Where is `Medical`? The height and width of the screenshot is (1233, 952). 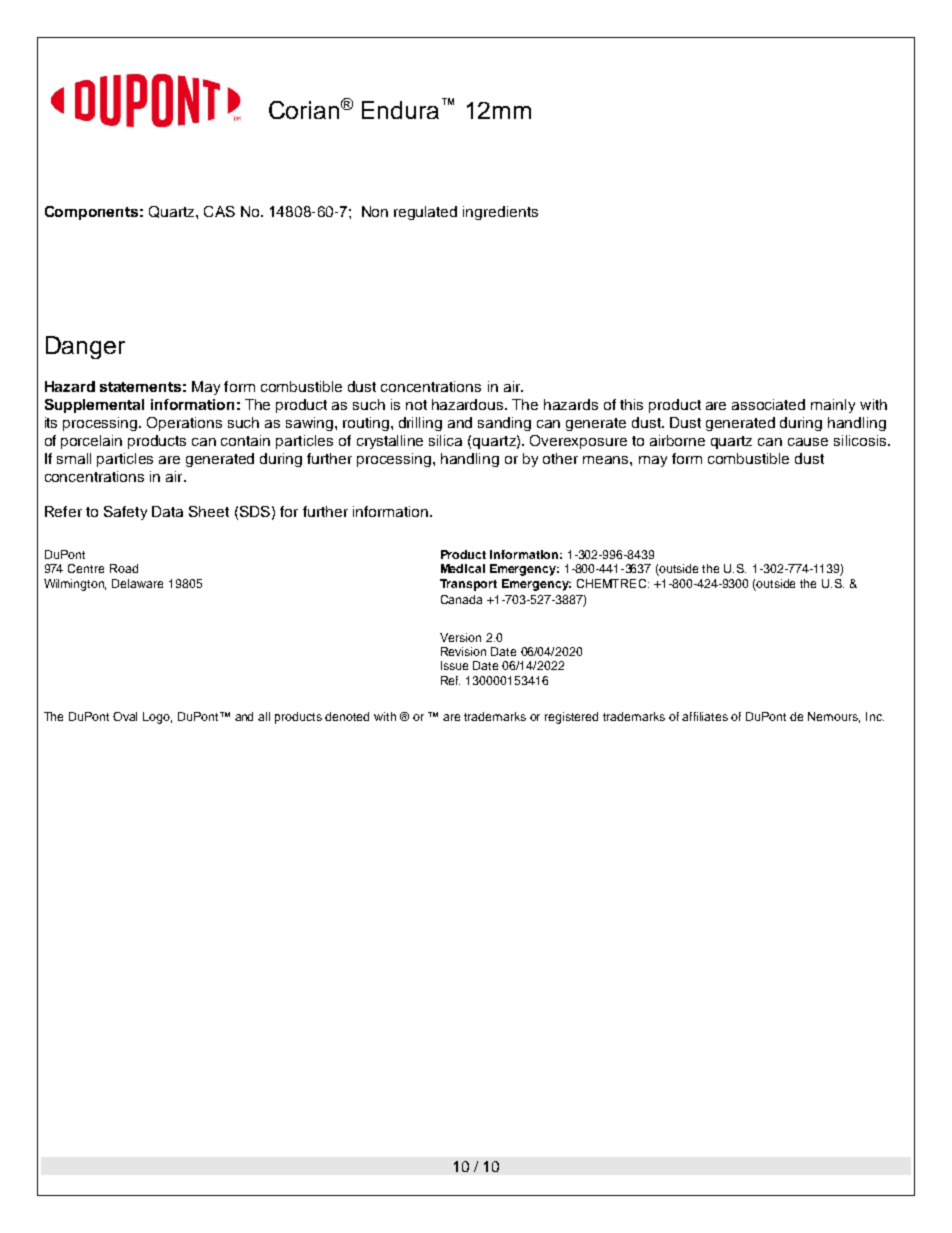
Medical is located at coordinates (463, 568).
